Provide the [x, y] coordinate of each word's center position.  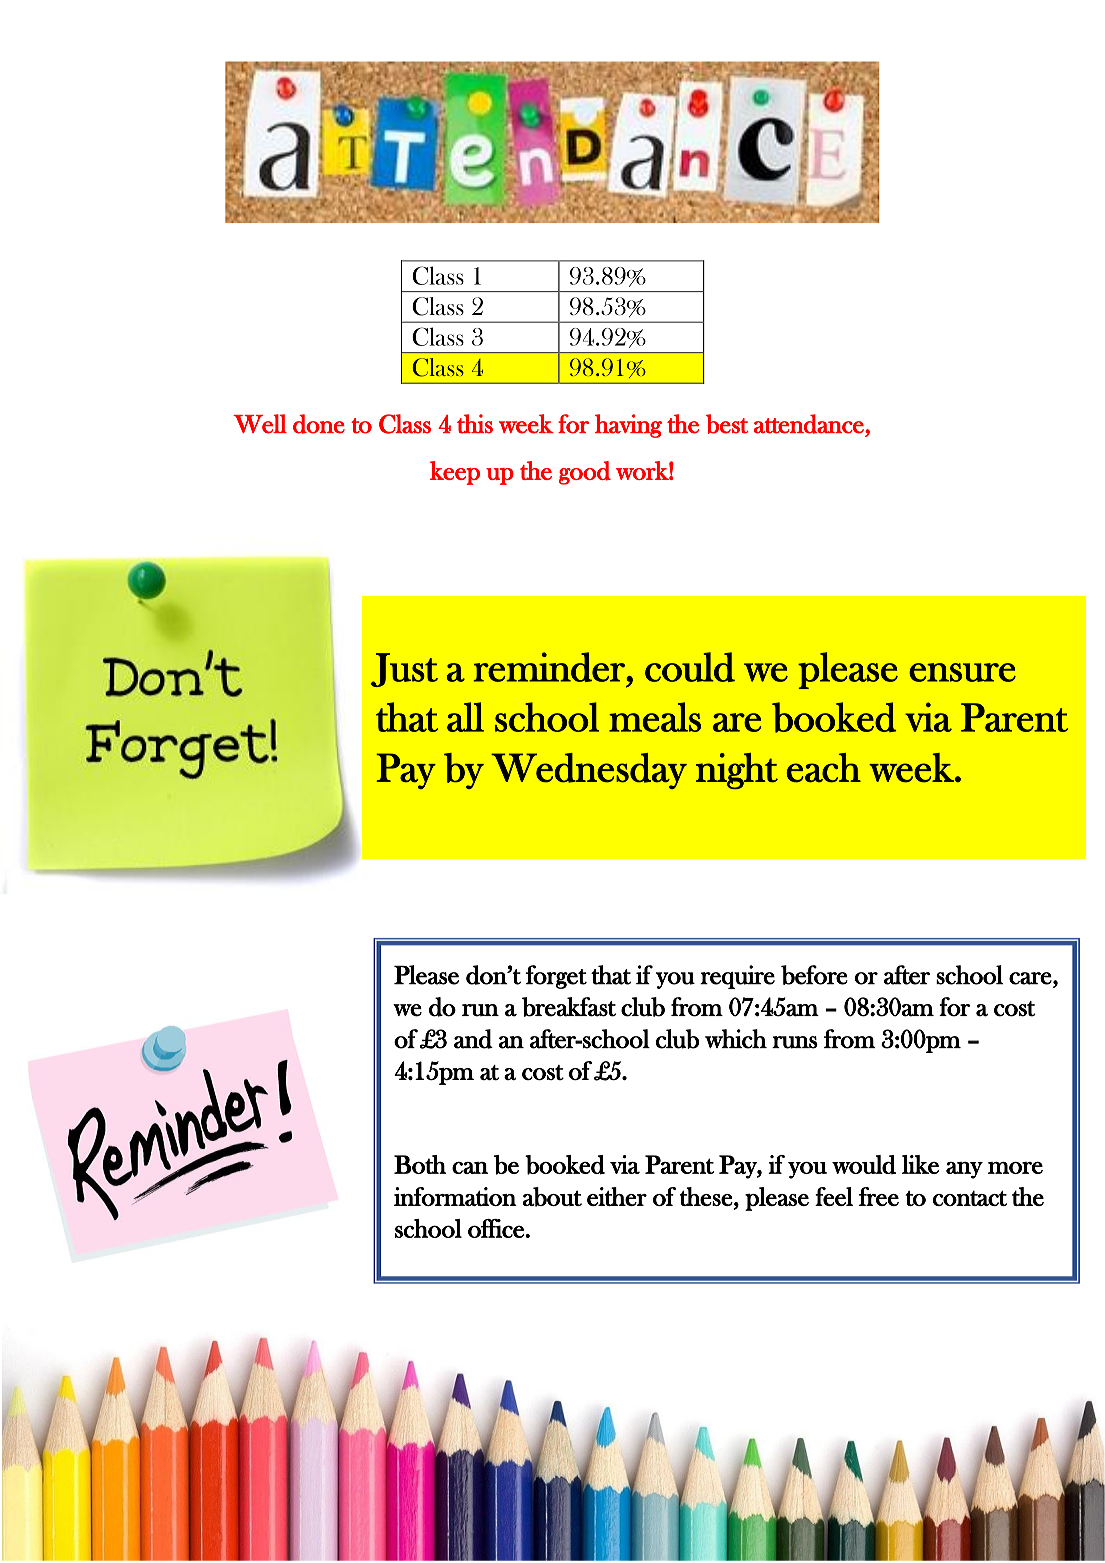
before [814, 975]
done [319, 424]
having [628, 426]
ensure [962, 672]
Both [420, 1164]
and [473, 1039]
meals [655, 717]
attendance [810, 425]
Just [404, 670]
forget [556, 977]
